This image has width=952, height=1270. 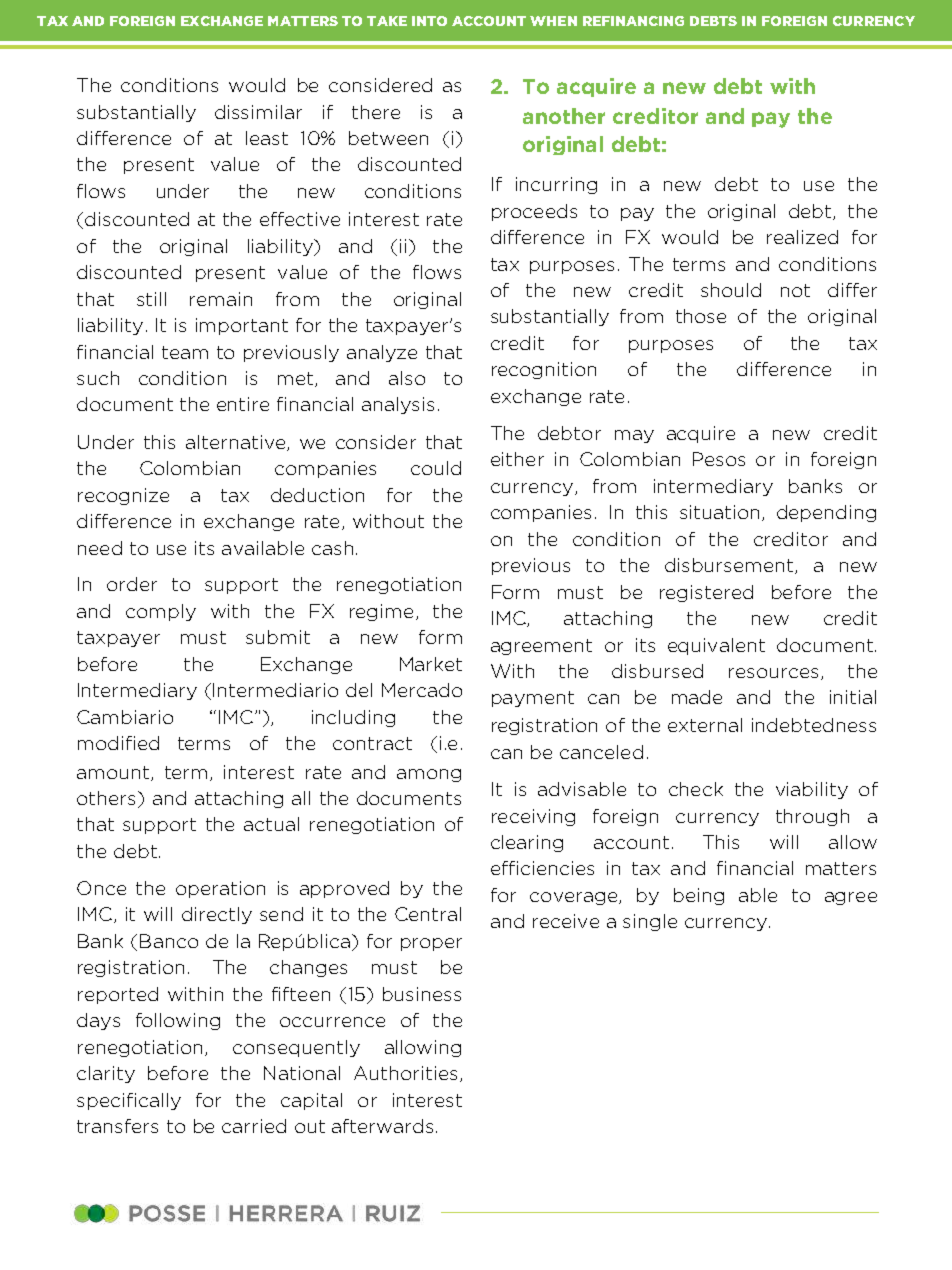 I want to click on dissimilar, so click(x=258, y=112).
